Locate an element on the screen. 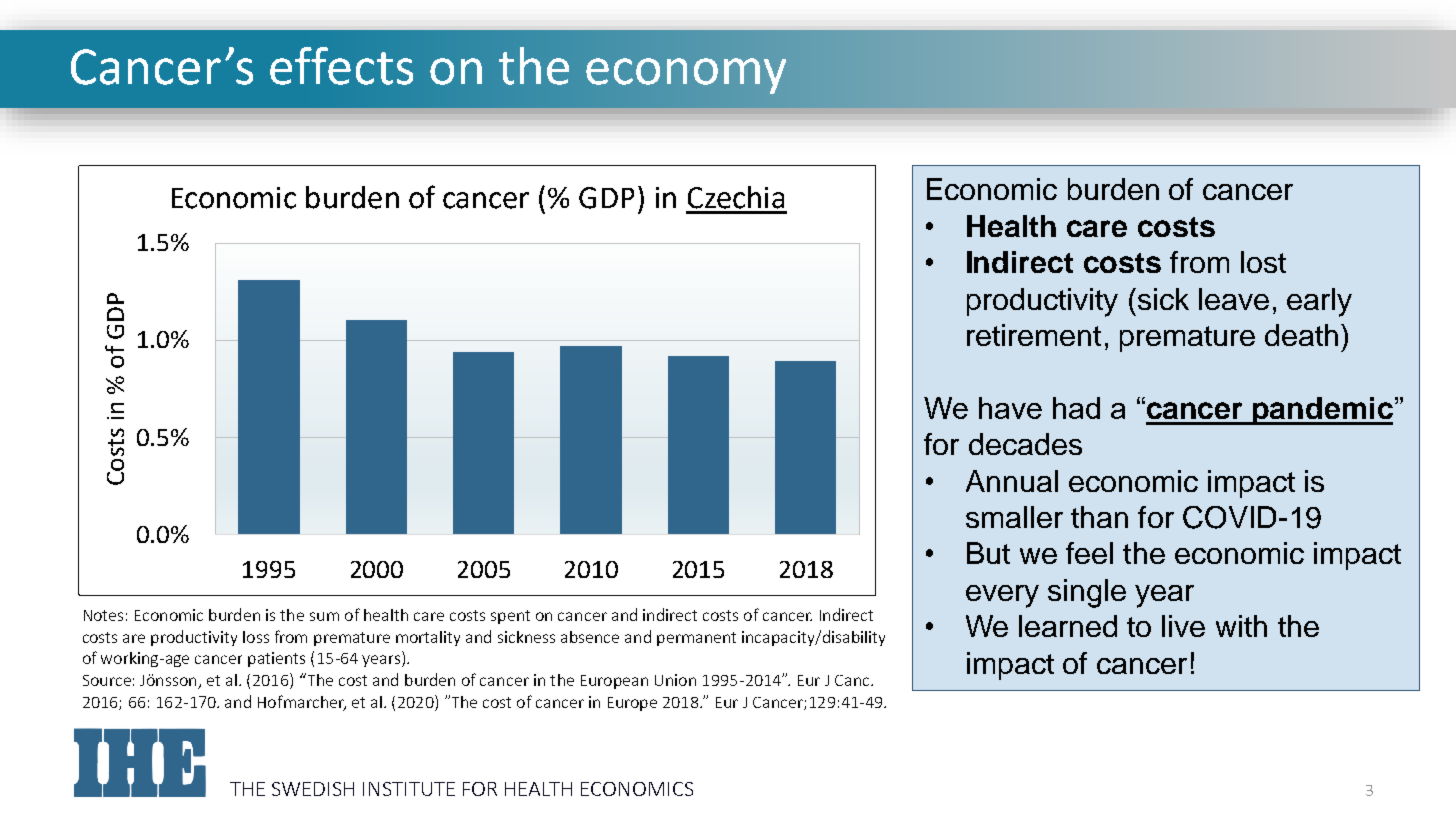 Image resolution: width=1456 pixels, height=819 pixels. But is located at coordinates (988, 553).
